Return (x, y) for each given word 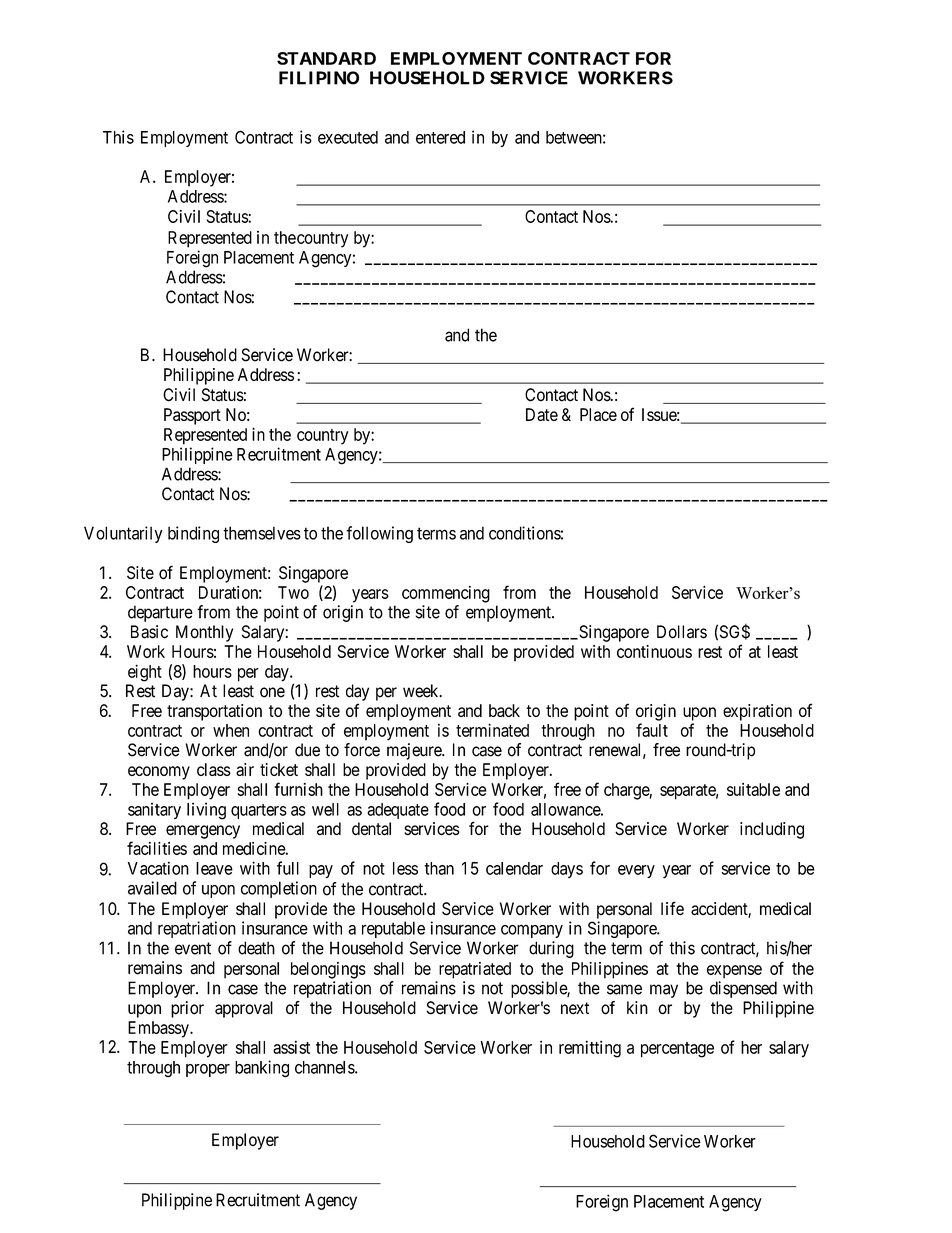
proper (208, 1070)
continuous (654, 651)
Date (542, 414)
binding (193, 534)
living (206, 811)
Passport (192, 416)
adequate (398, 811)
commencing (446, 594)
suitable (753, 789)
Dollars (682, 632)
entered (440, 137)
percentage (677, 1050)
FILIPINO (319, 78)
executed (348, 137)
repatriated (475, 970)
